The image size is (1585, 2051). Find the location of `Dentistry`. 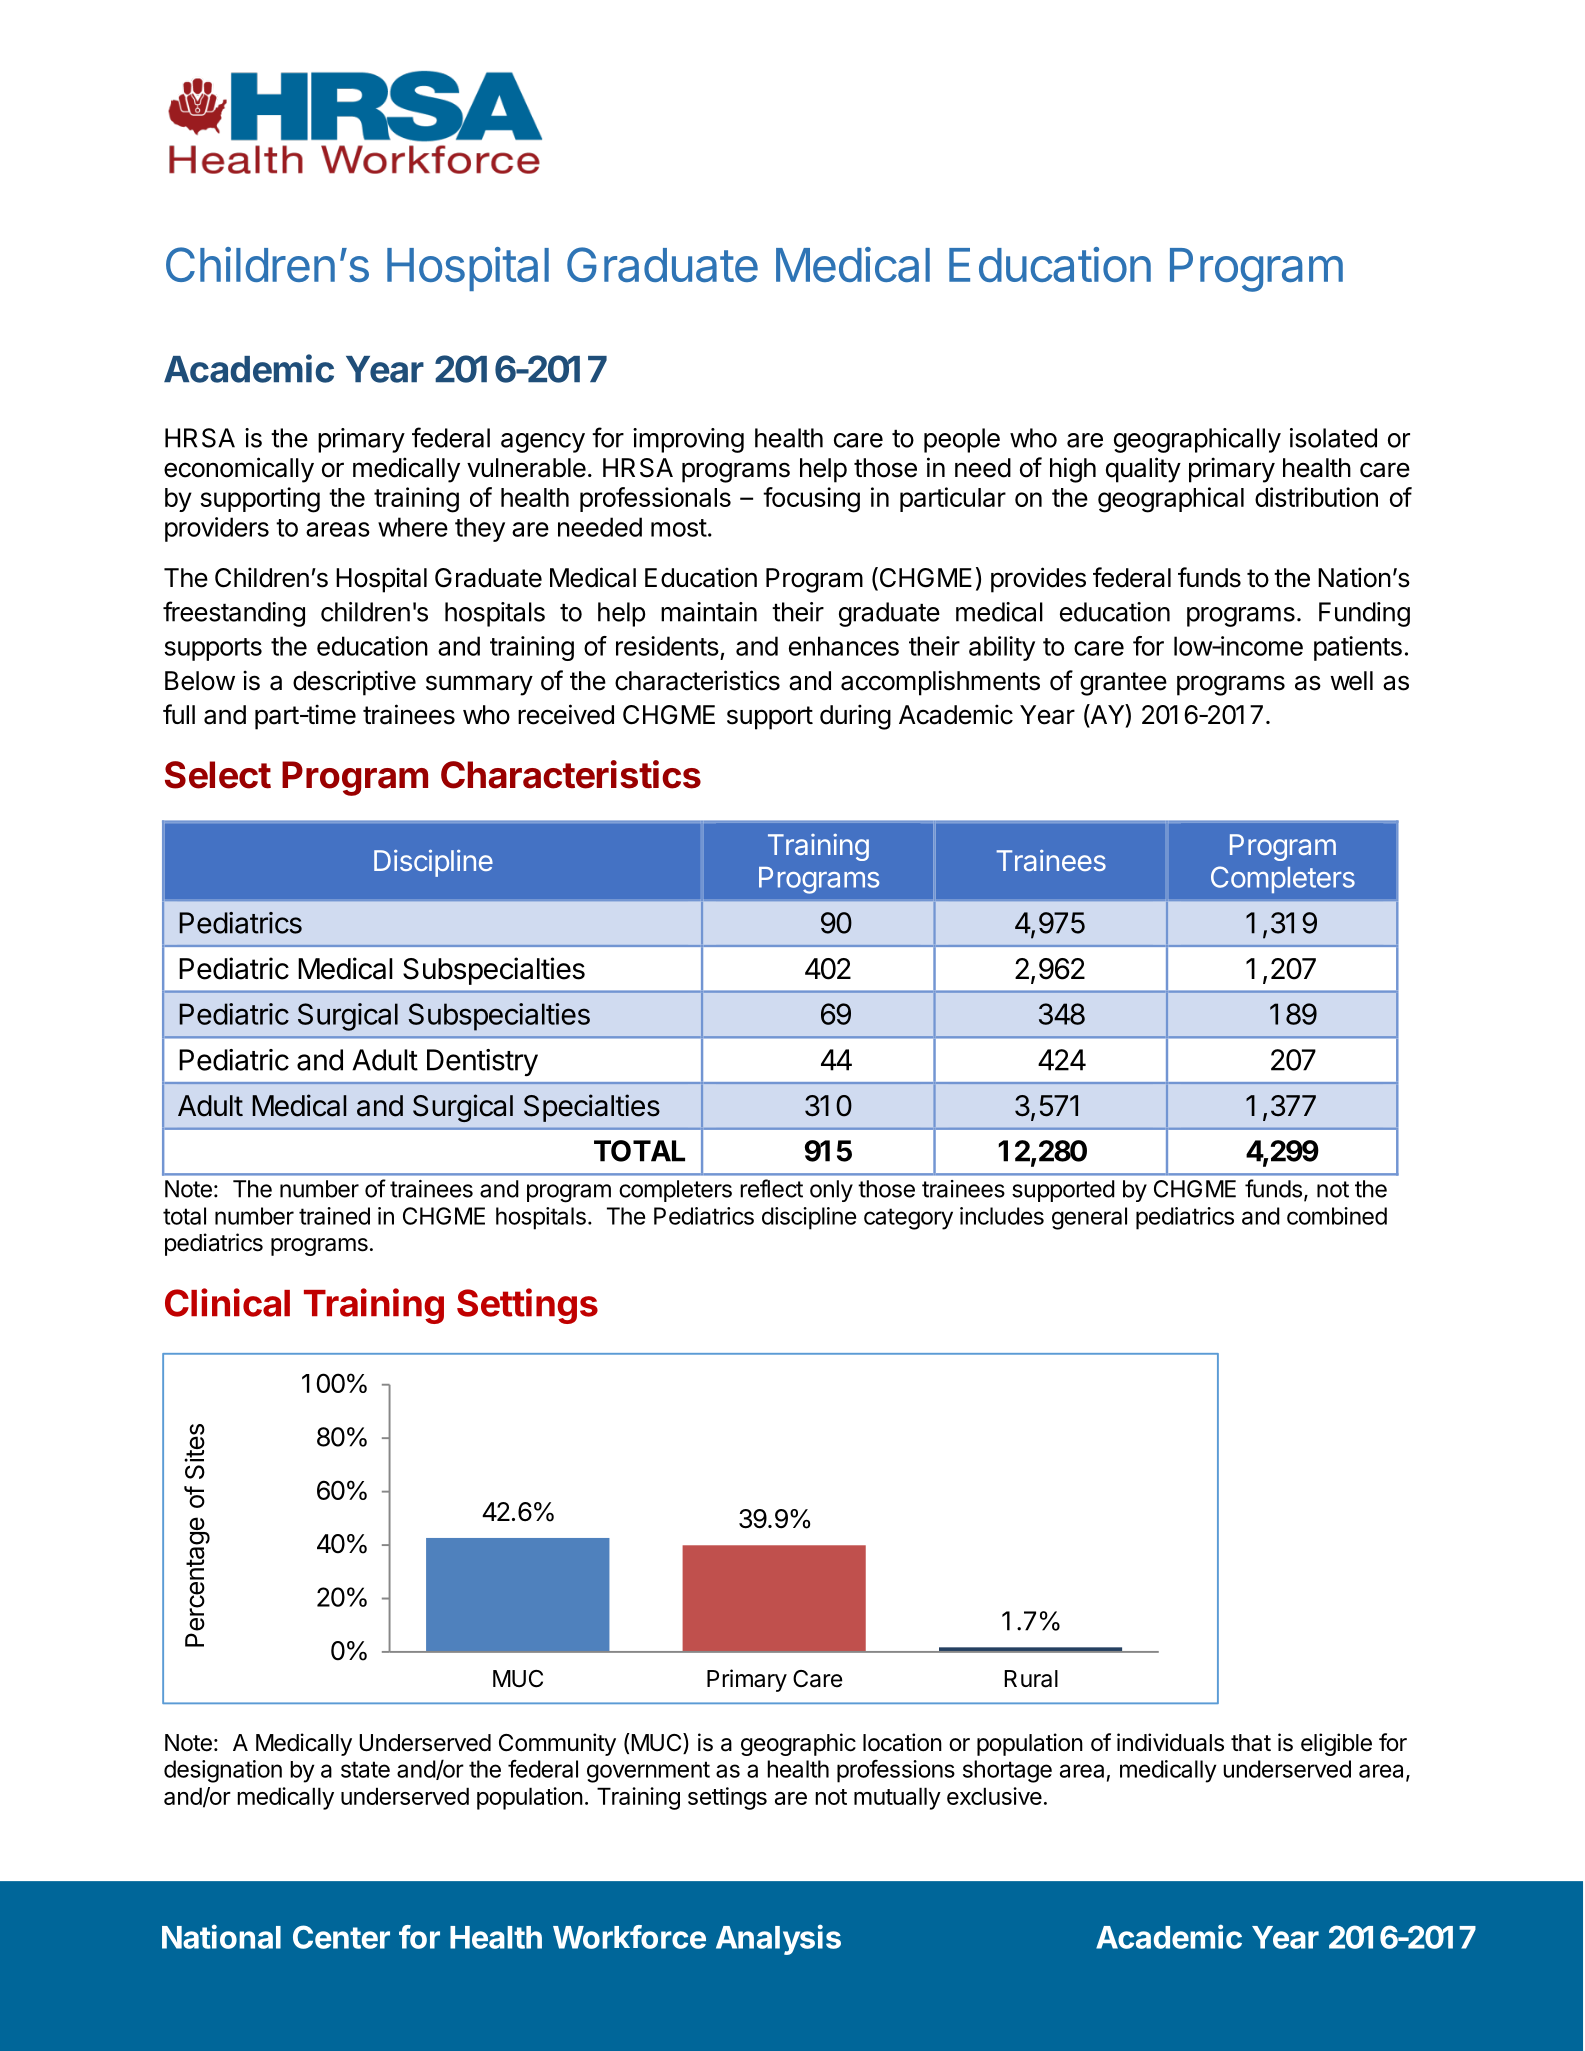

Dentistry is located at coordinates (482, 1062).
